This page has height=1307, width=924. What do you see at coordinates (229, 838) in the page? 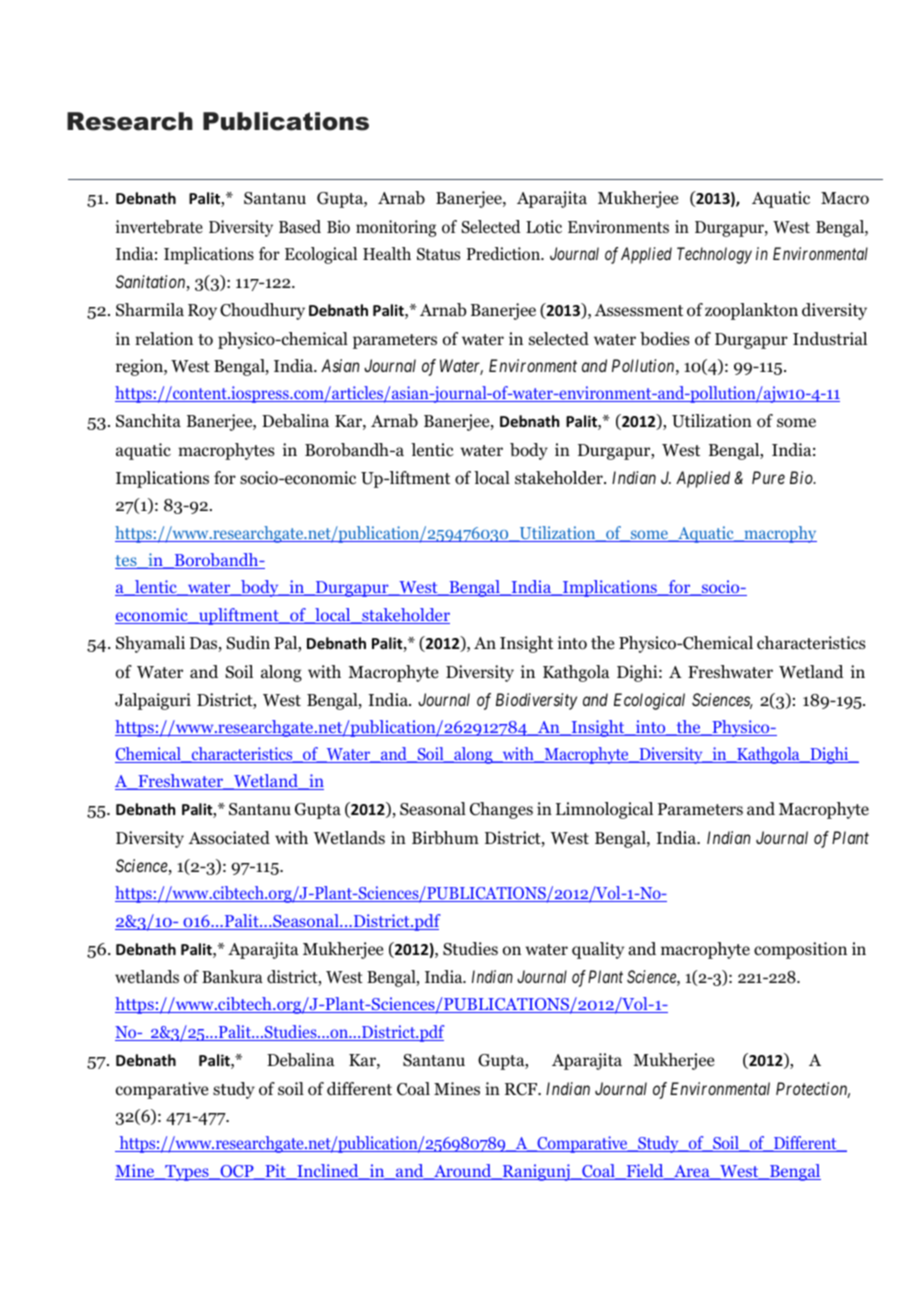
I see `Associated` at bounding box center [229, 838].
